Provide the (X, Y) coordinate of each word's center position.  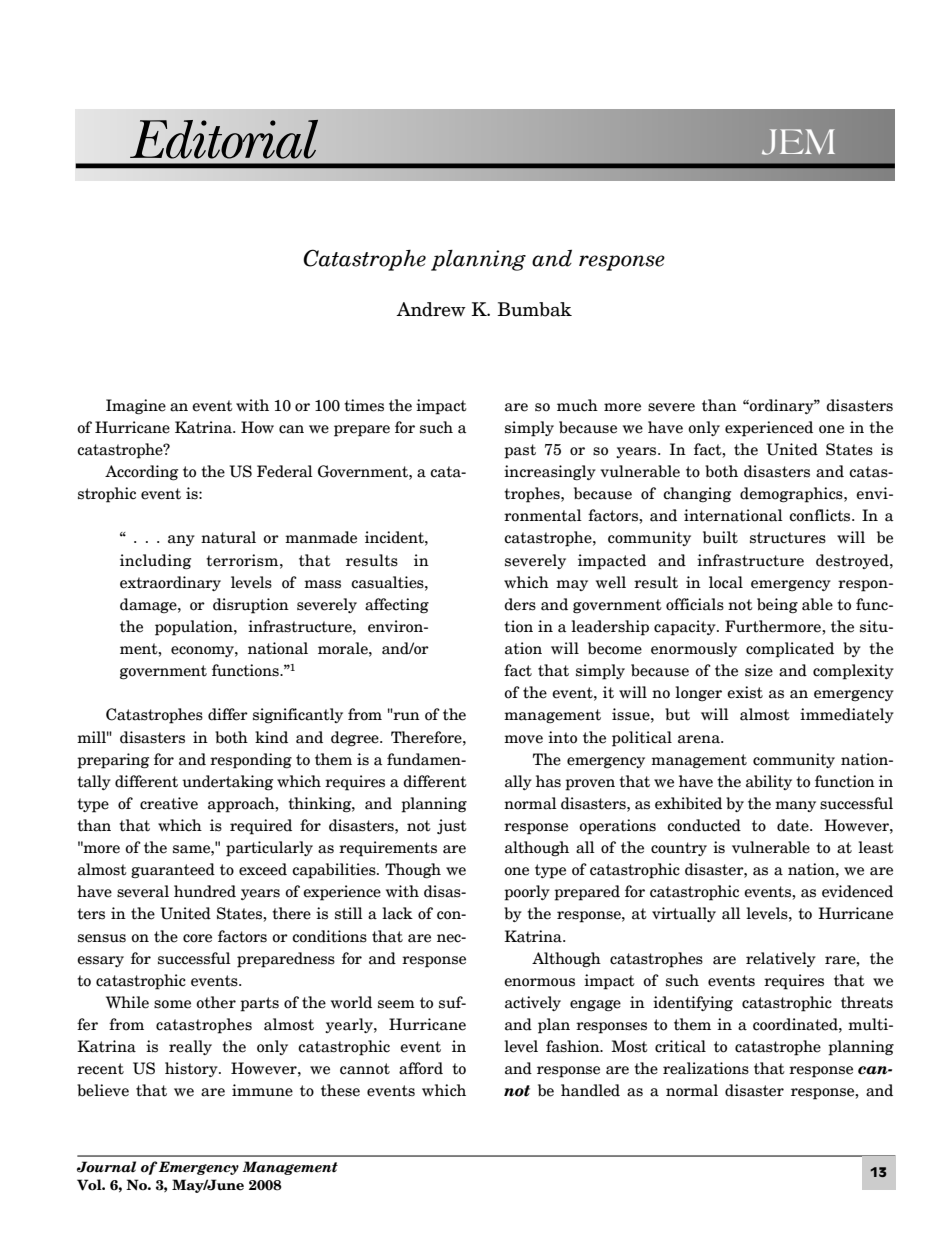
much (577, 405)
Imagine (136, 407)
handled (590, 1090)
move (523, 739)
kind (271, 737)
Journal (106, 1167)
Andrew (431, 309)
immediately (847, 715)
